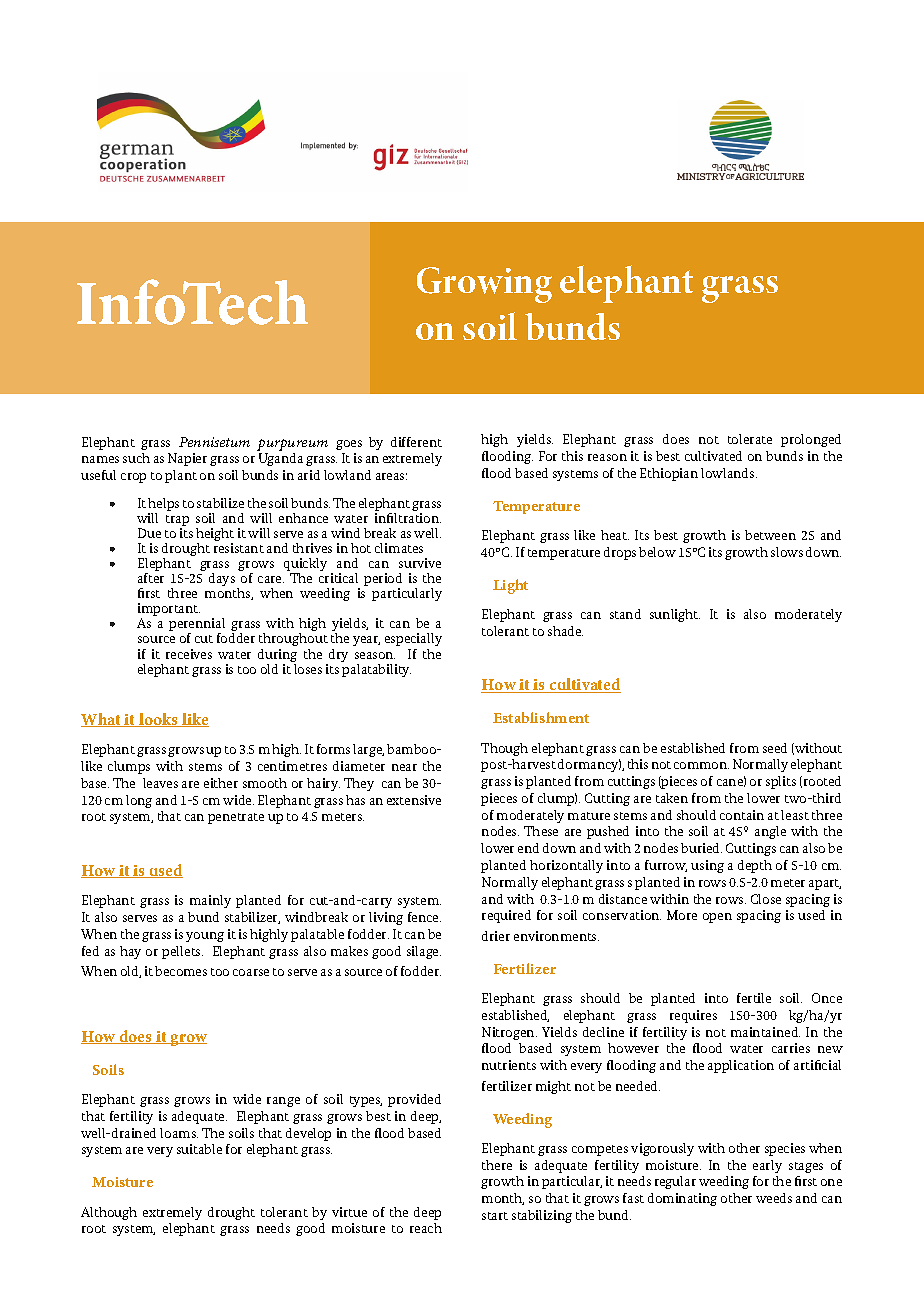  I want to click on becomes, so click(181, 971).
